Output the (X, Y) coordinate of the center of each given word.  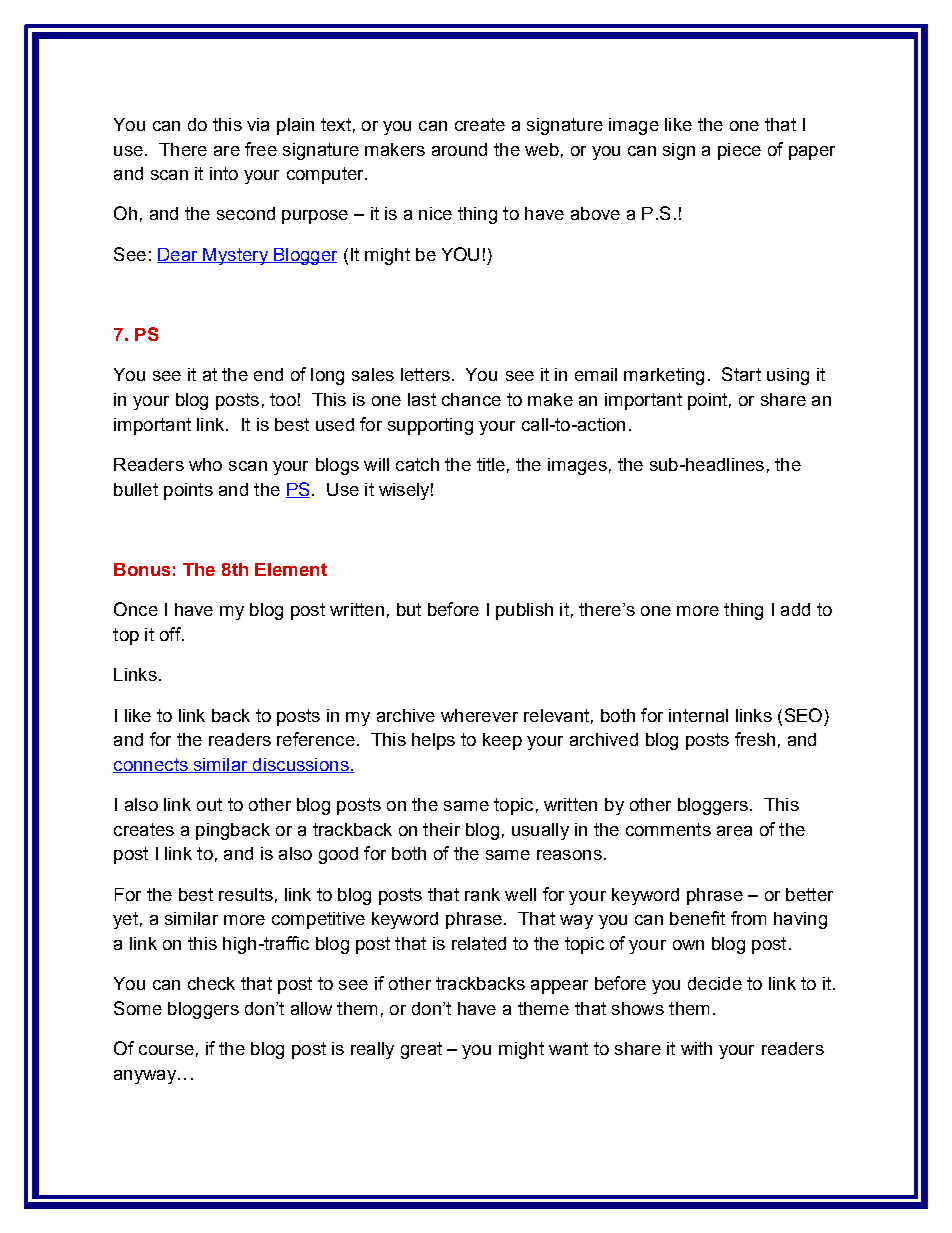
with (696, 1048)
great (421, 1050)
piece (739, 151)
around (459, 149)
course (166, 1050)
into (224, 173)
